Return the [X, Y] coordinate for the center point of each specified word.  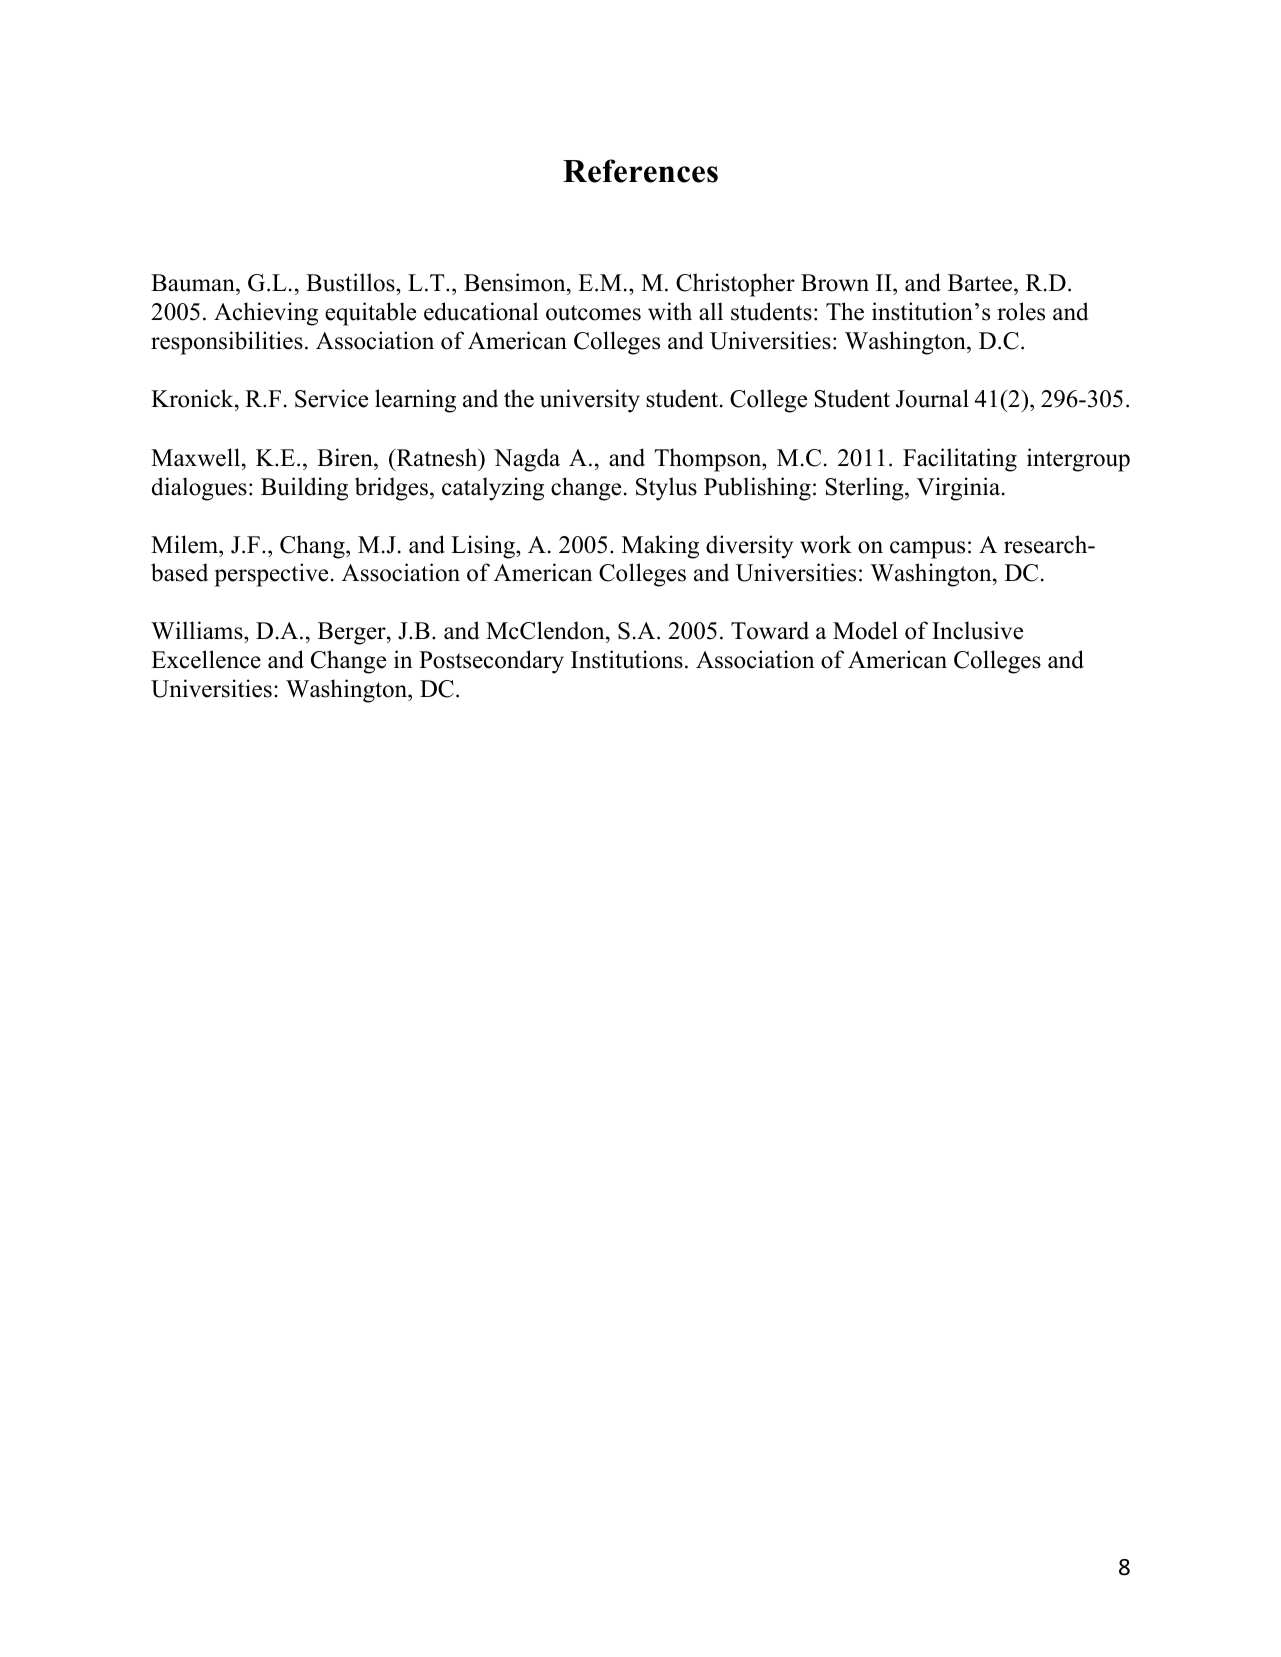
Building [304, 489]
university [590, 401]
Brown [835, 283]
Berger [353, 633]
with [670, 311]
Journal [932, 398]
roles [1021, 311]
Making [660, 547]
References [640, 171]
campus [927, 550]
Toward [770, 630]
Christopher [735, 285]
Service [331, 398]
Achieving [266, 314]
